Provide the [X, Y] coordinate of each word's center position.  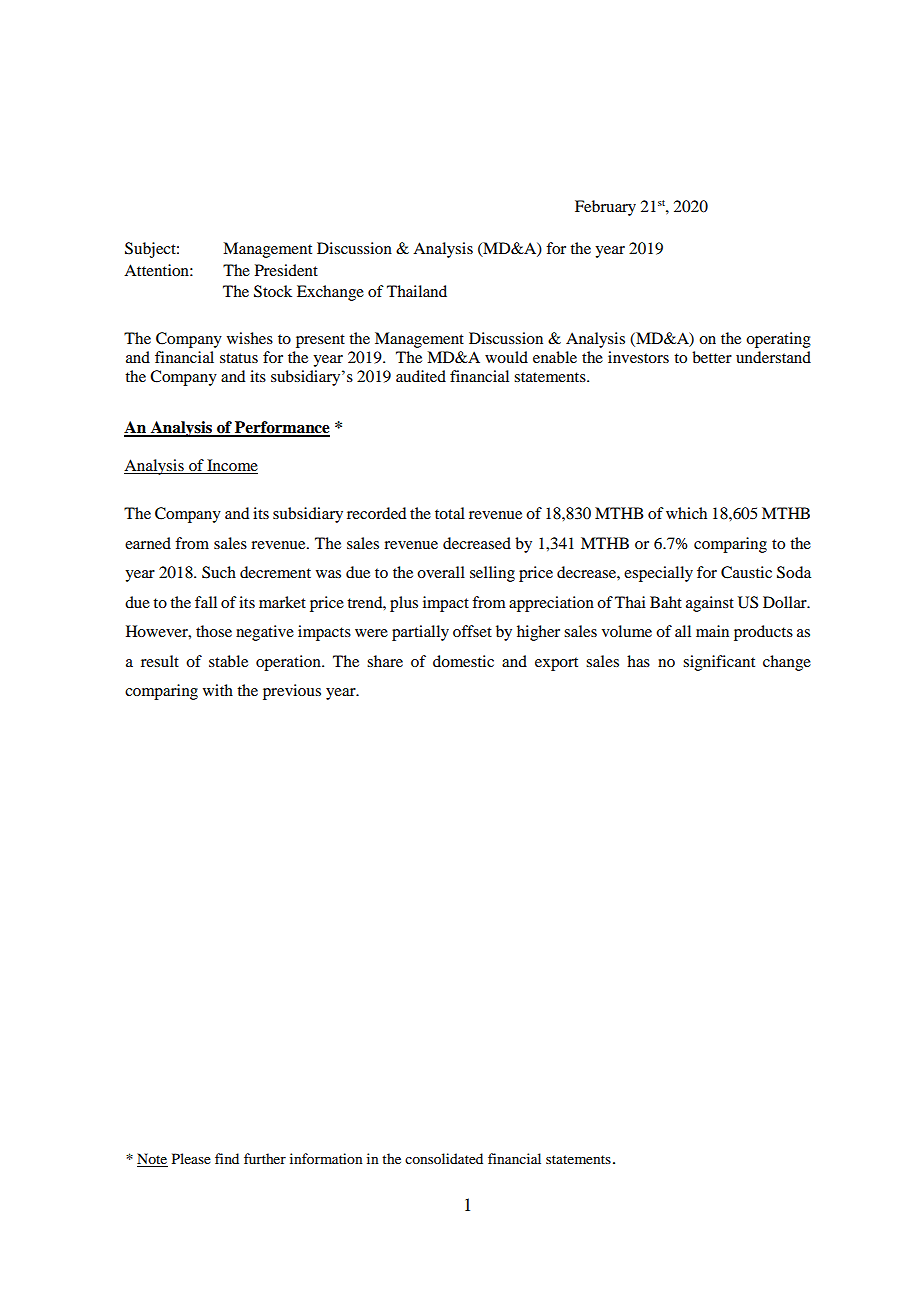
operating [778, 340]
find [227, 1158]
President [286, 270]
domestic [463, 661]
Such [219, 572]
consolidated [444, 1158]
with [218, 690]
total [450, 513]
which [686, 513]
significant [719, 663]
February [605, 208]
